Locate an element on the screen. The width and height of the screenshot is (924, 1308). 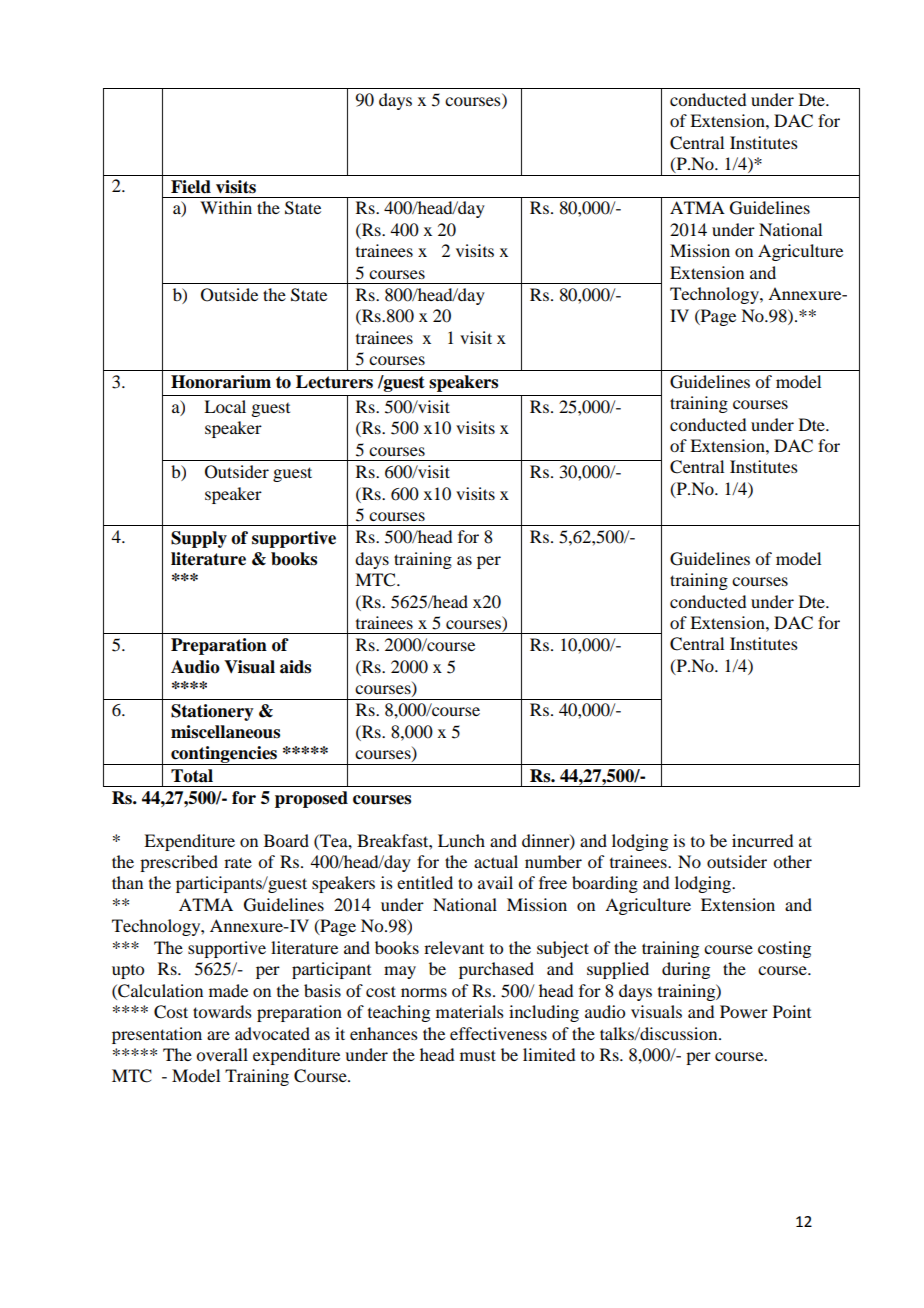
aids is located at coordinates (295, 667).
